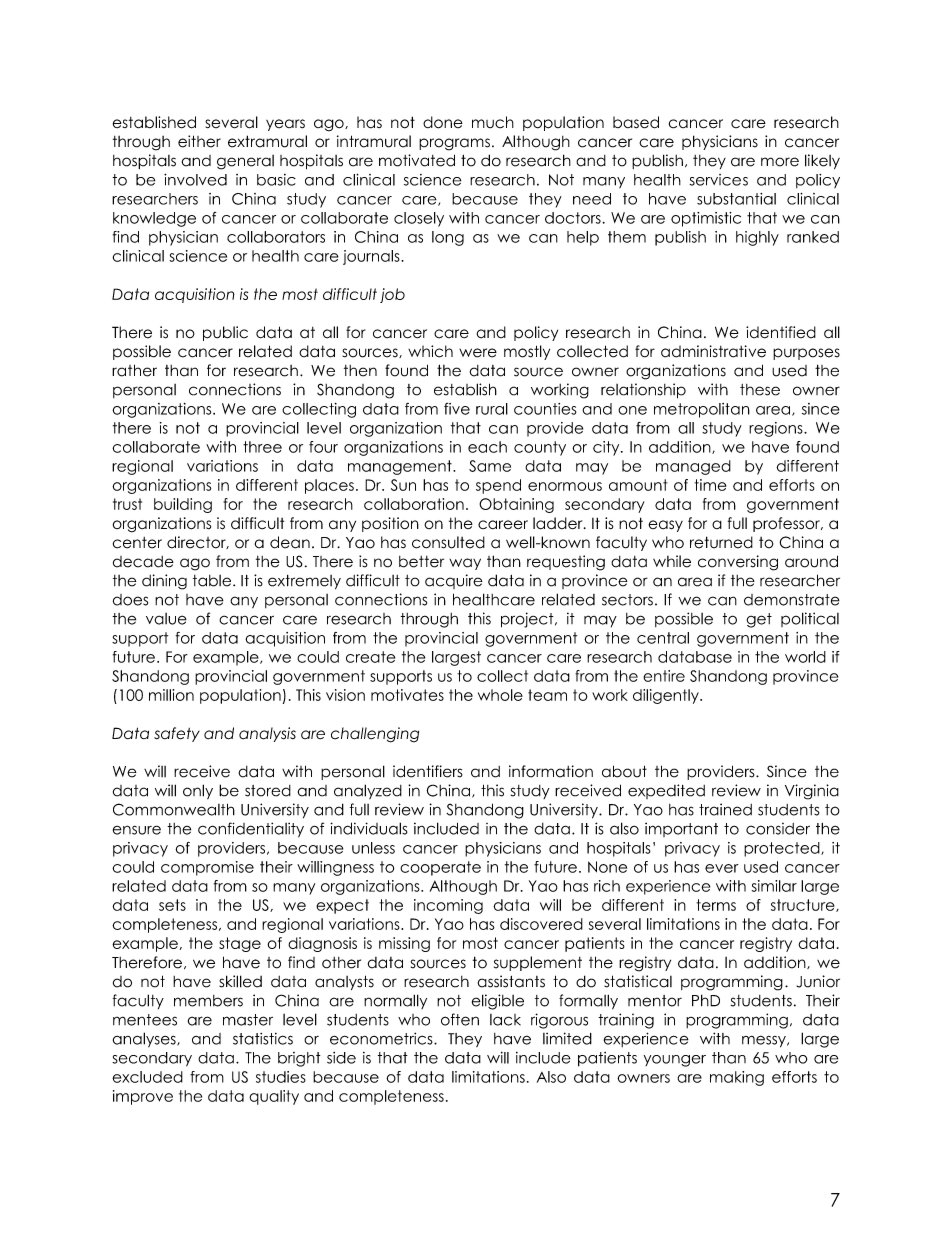  Describe the element at coordinates (199, 141) in the page. I see `either` at that location.
